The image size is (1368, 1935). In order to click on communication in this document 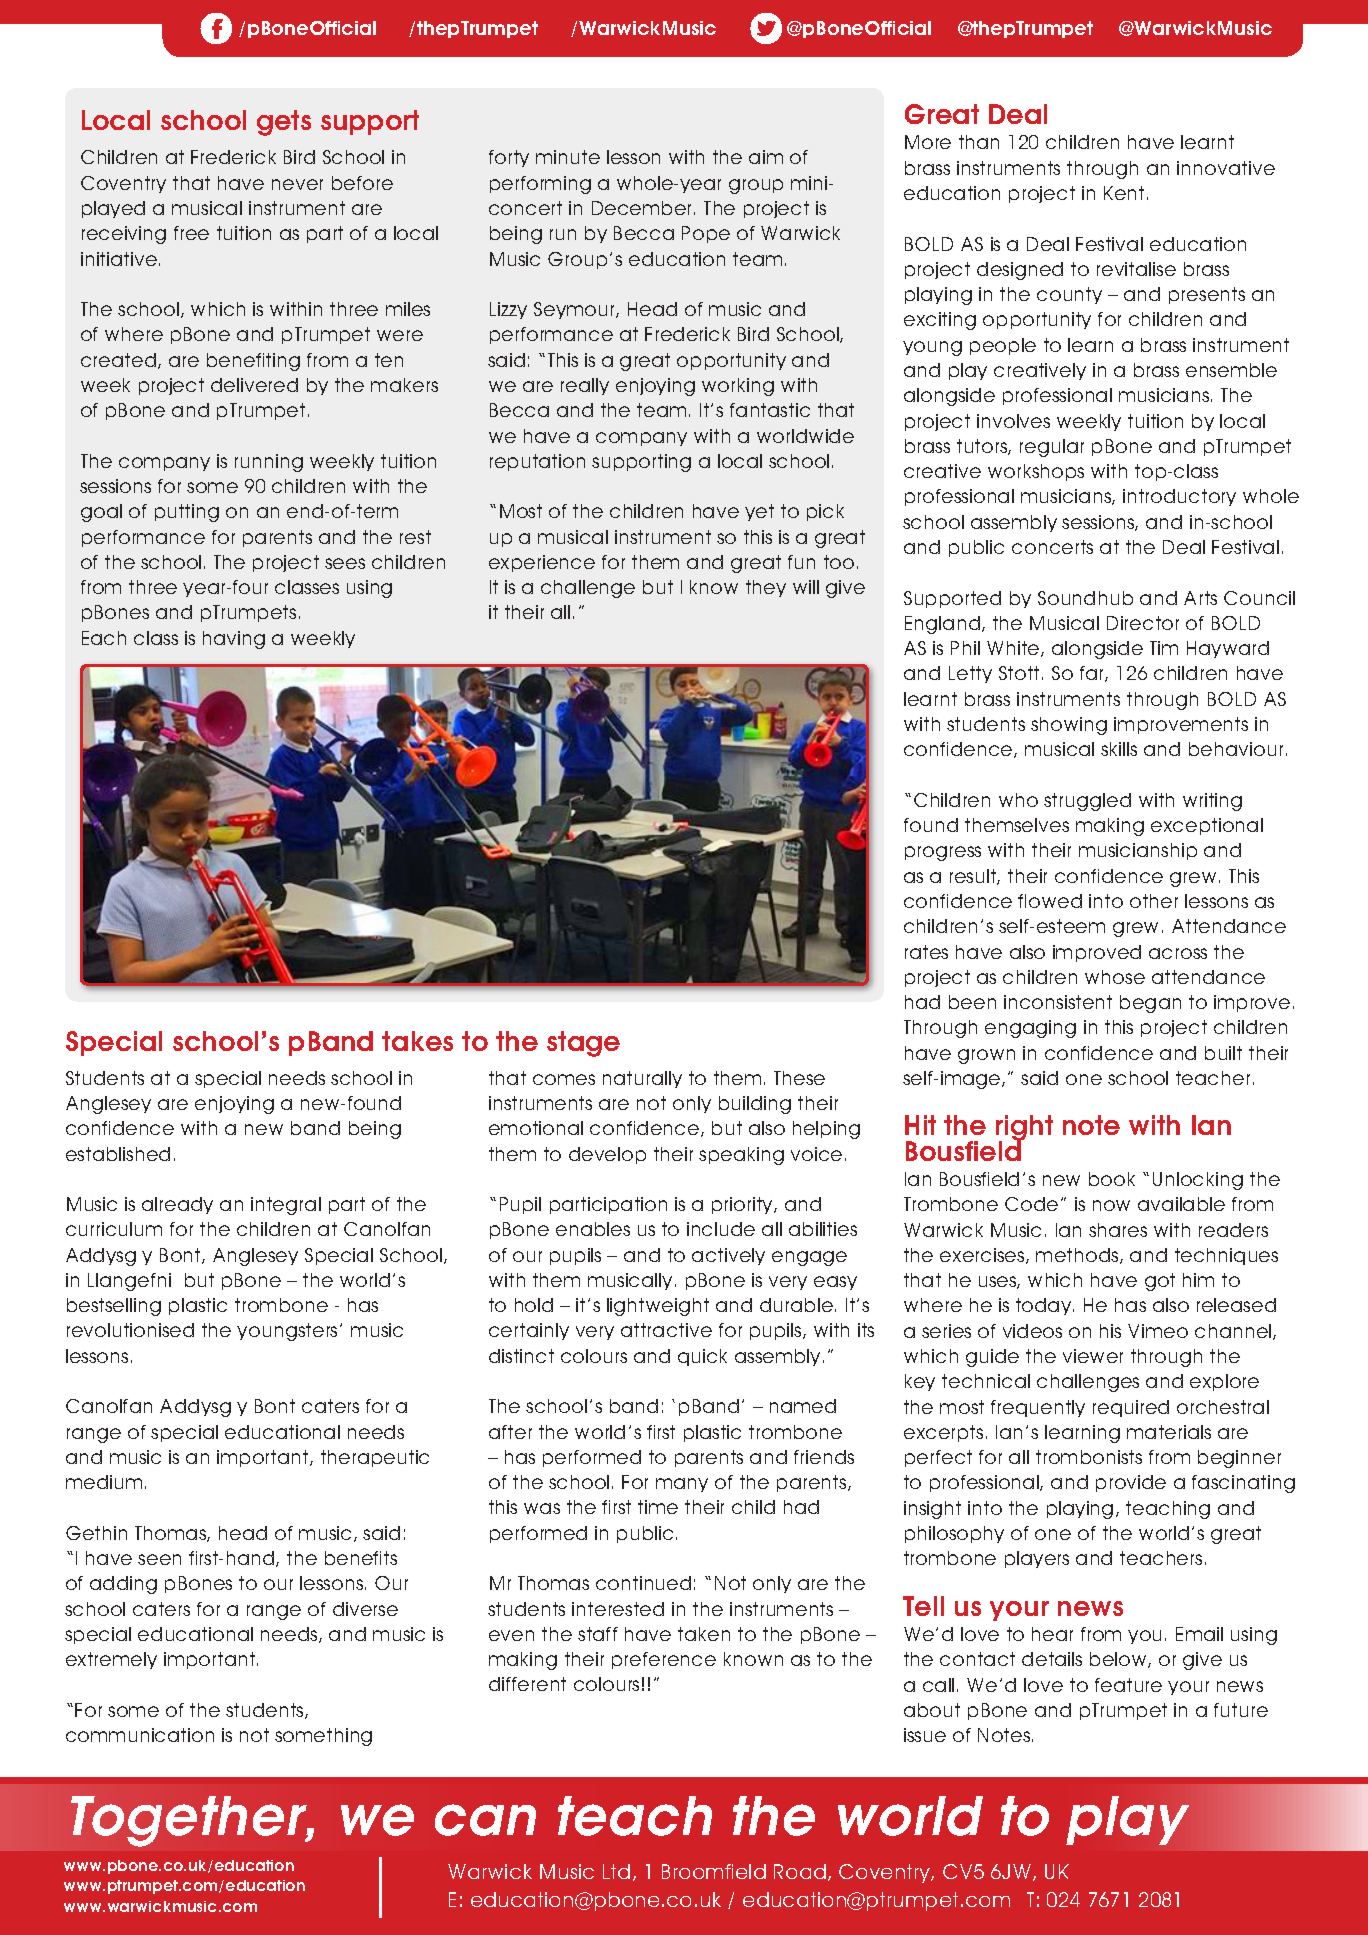, I will do `click(140, 1735)`.
